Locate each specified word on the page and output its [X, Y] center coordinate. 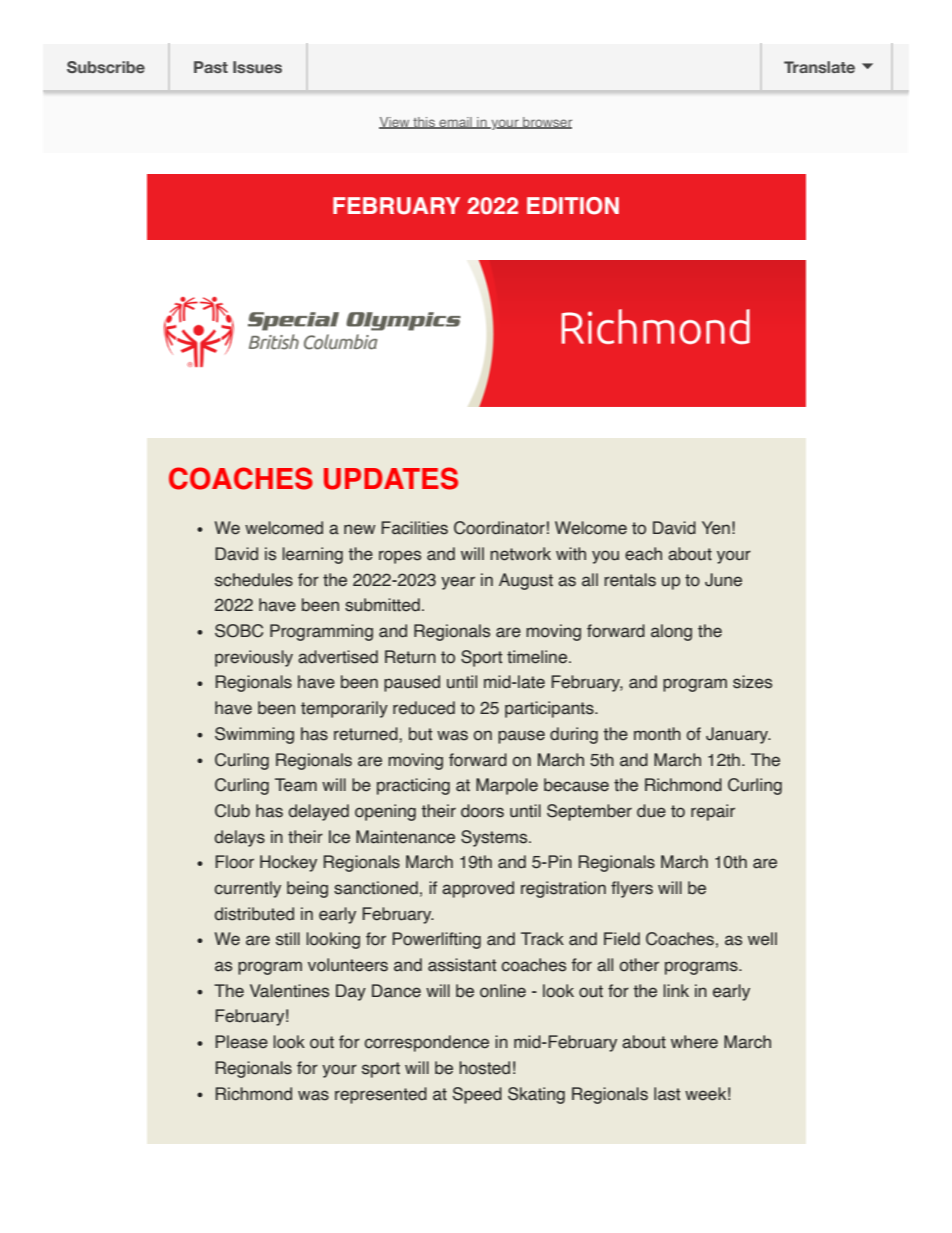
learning [312, 555]
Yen [716, 528]
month [657, 734]
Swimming [254, 735]
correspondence [427, 1043]
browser [546, 123]
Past [211, 67]
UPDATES [391, 478]
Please [241, 1042]
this [424, 123]
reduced [424, 708]
